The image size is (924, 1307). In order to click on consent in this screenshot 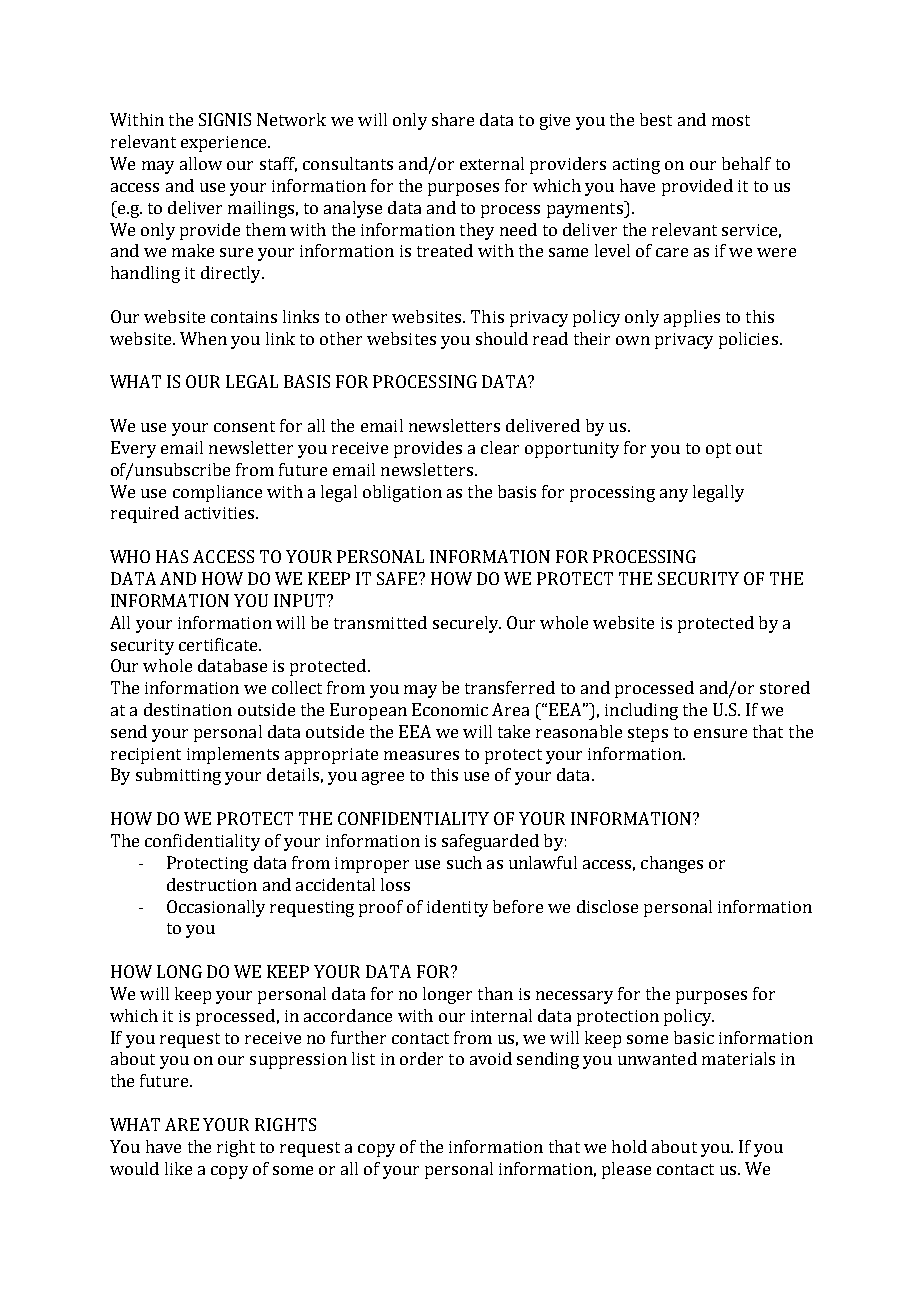, I will do `click(244, 426)`.
